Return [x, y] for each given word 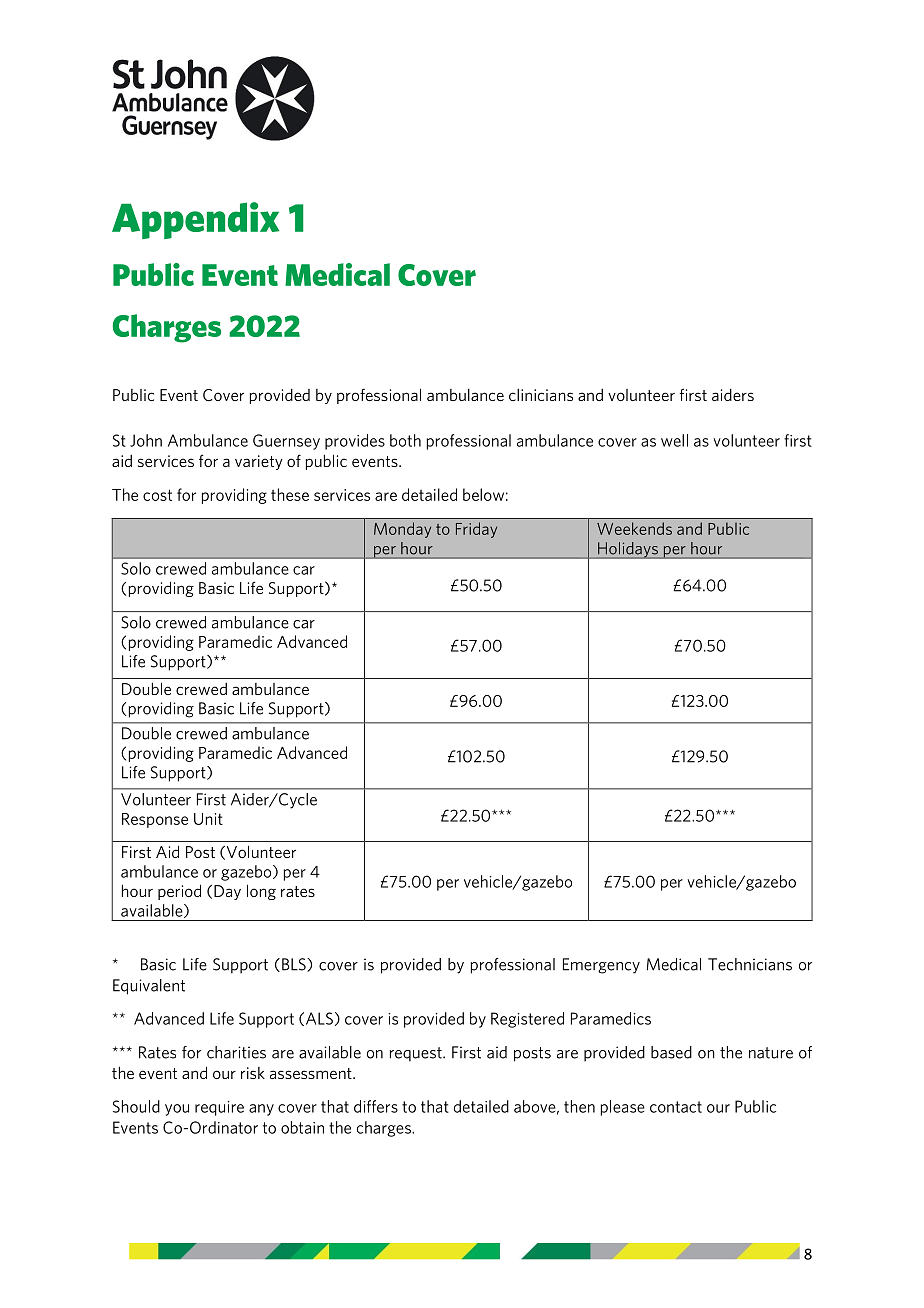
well [674, 440]
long [261, 892]
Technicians [750, 964]
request [417, 1054]
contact [676, 1107]
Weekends [634, 528]
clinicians [541, 395]
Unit [208, 819]
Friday [476, 530]
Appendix [195, 220]
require [219, 1108]
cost [157, 495]
